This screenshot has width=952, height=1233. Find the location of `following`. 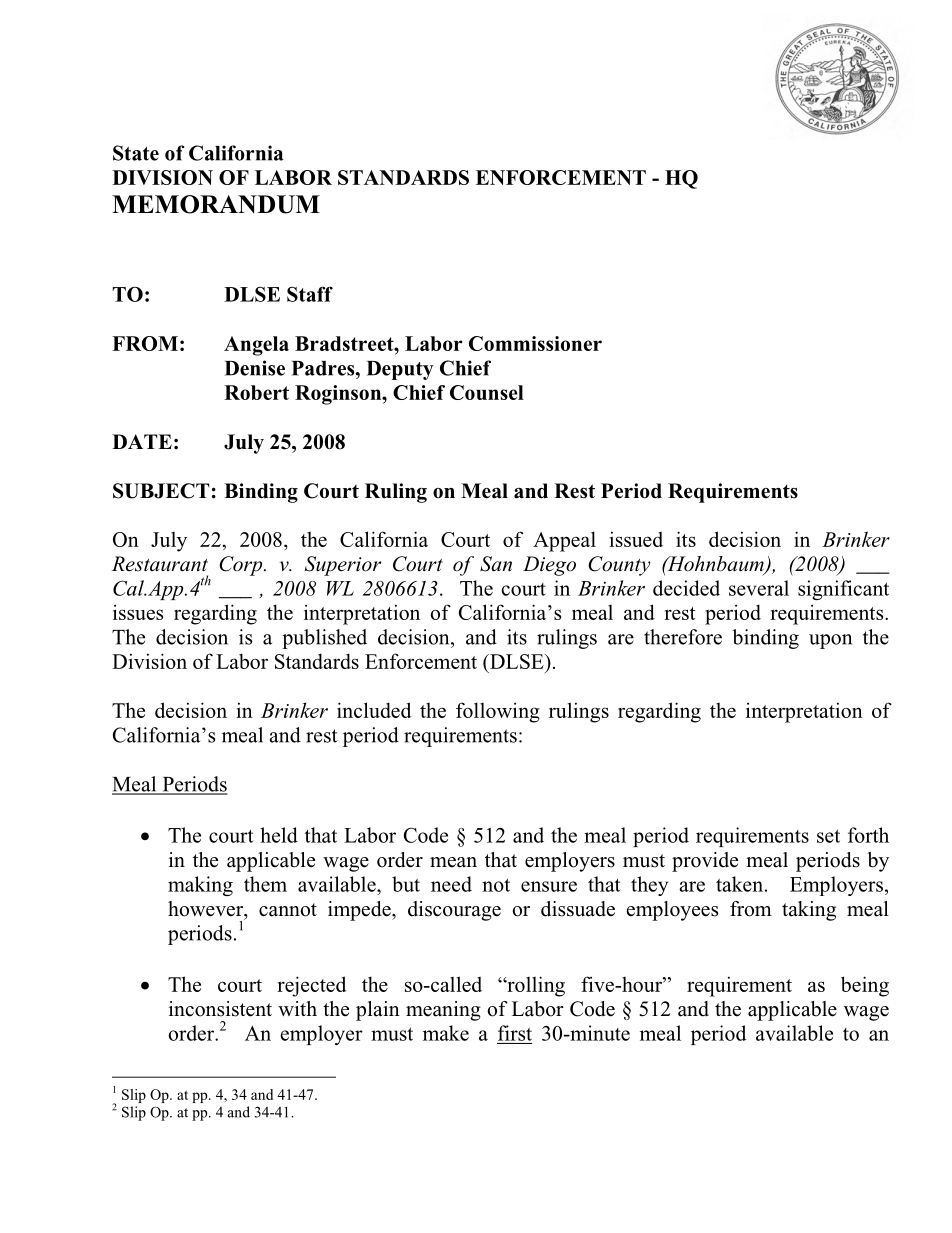

following is located at coordinates (498, 712).
